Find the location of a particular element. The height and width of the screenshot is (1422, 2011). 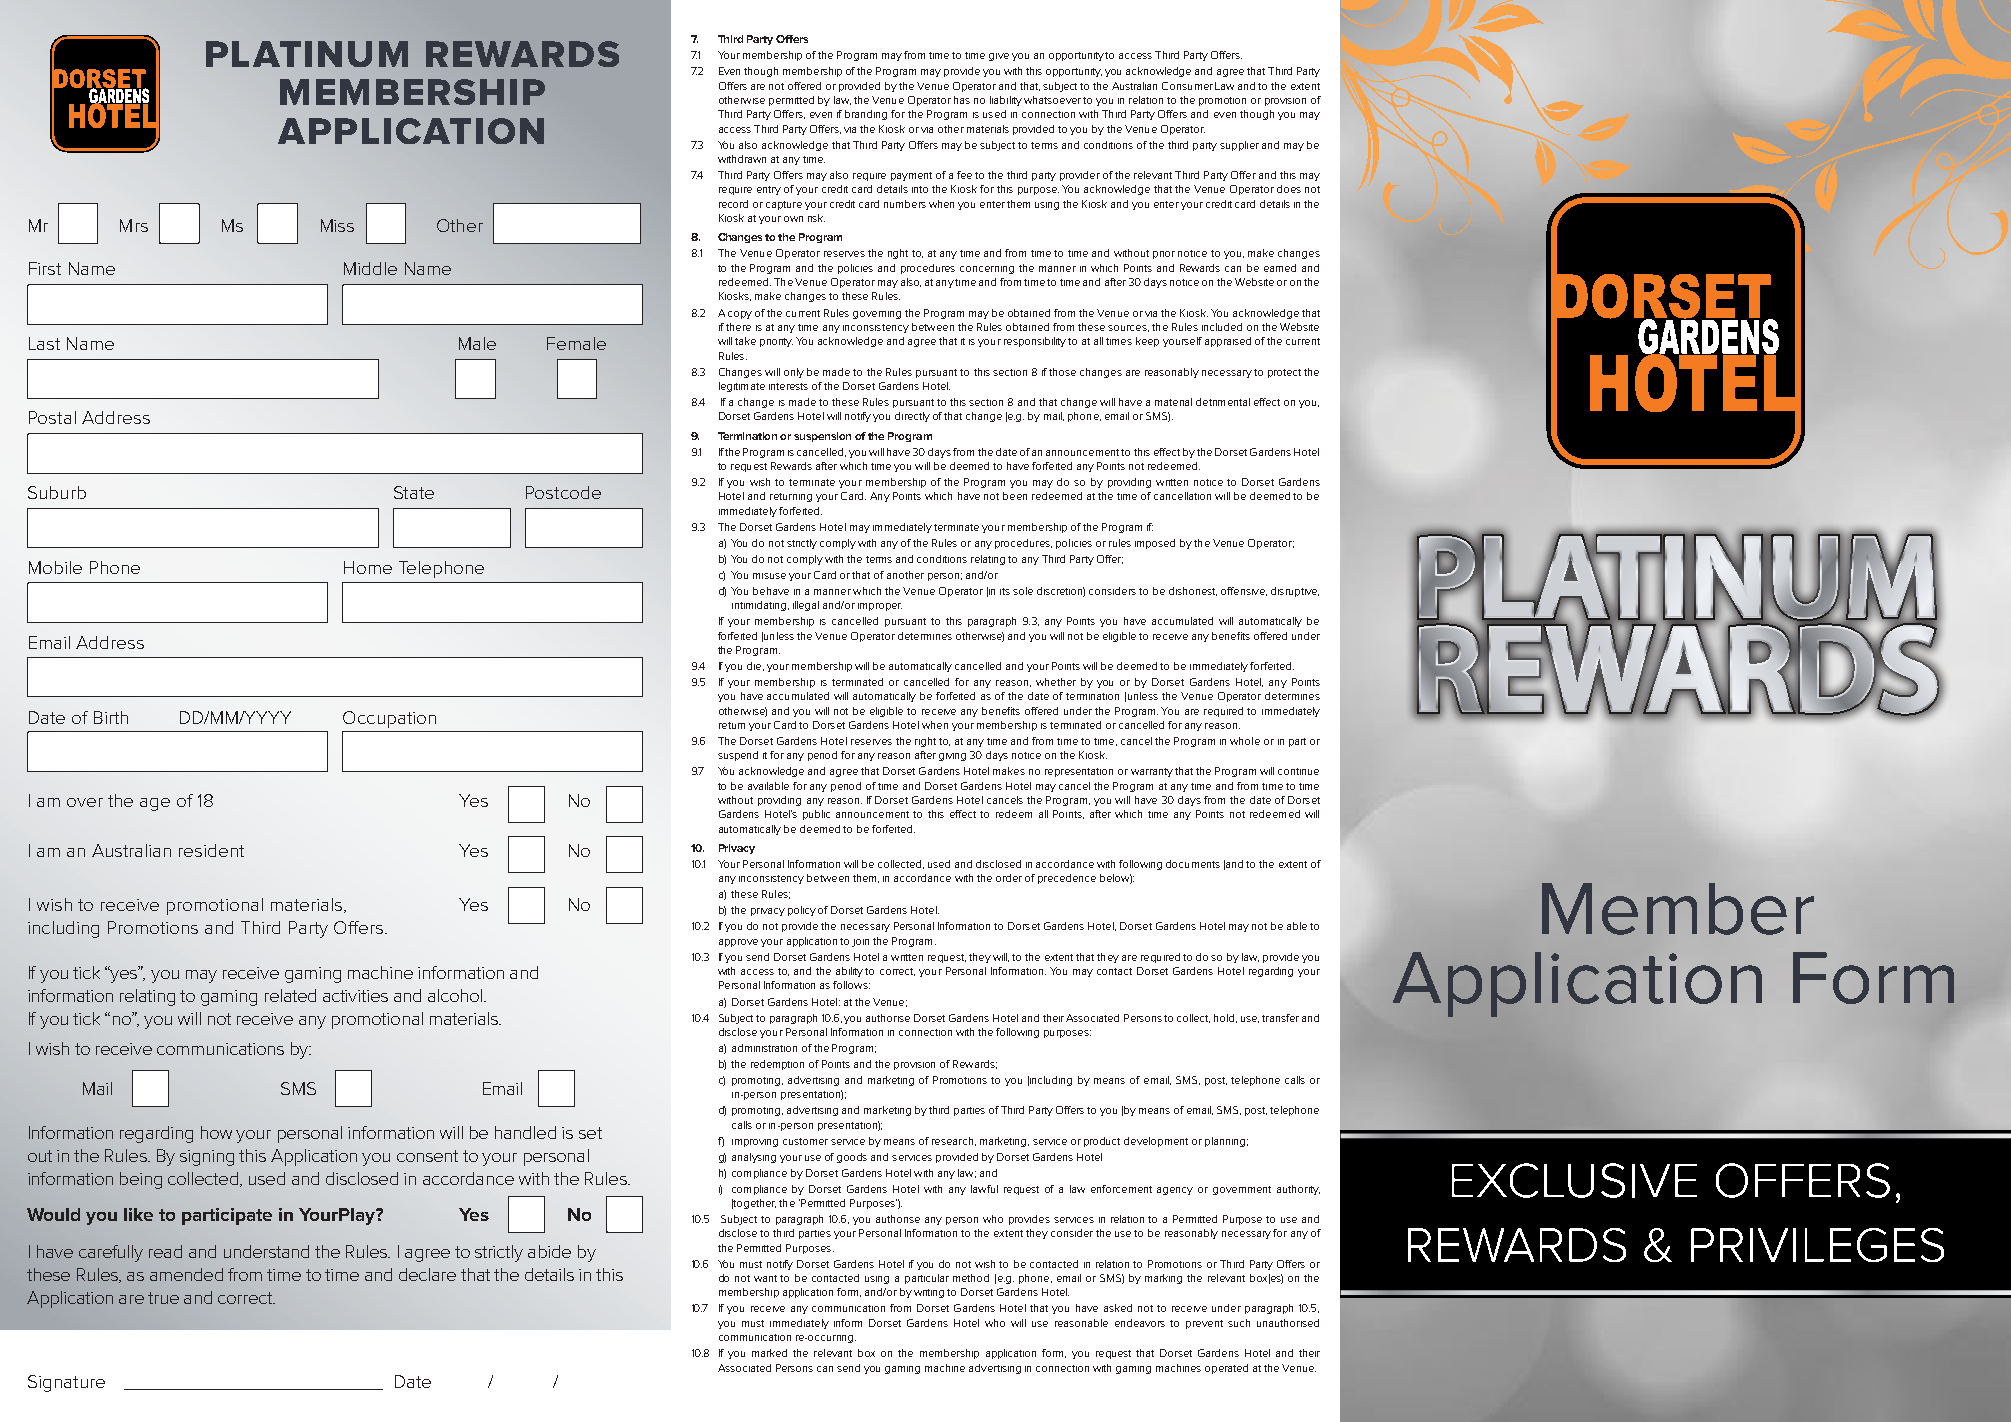

PLATINUM is located at coordinates (307, 54).
